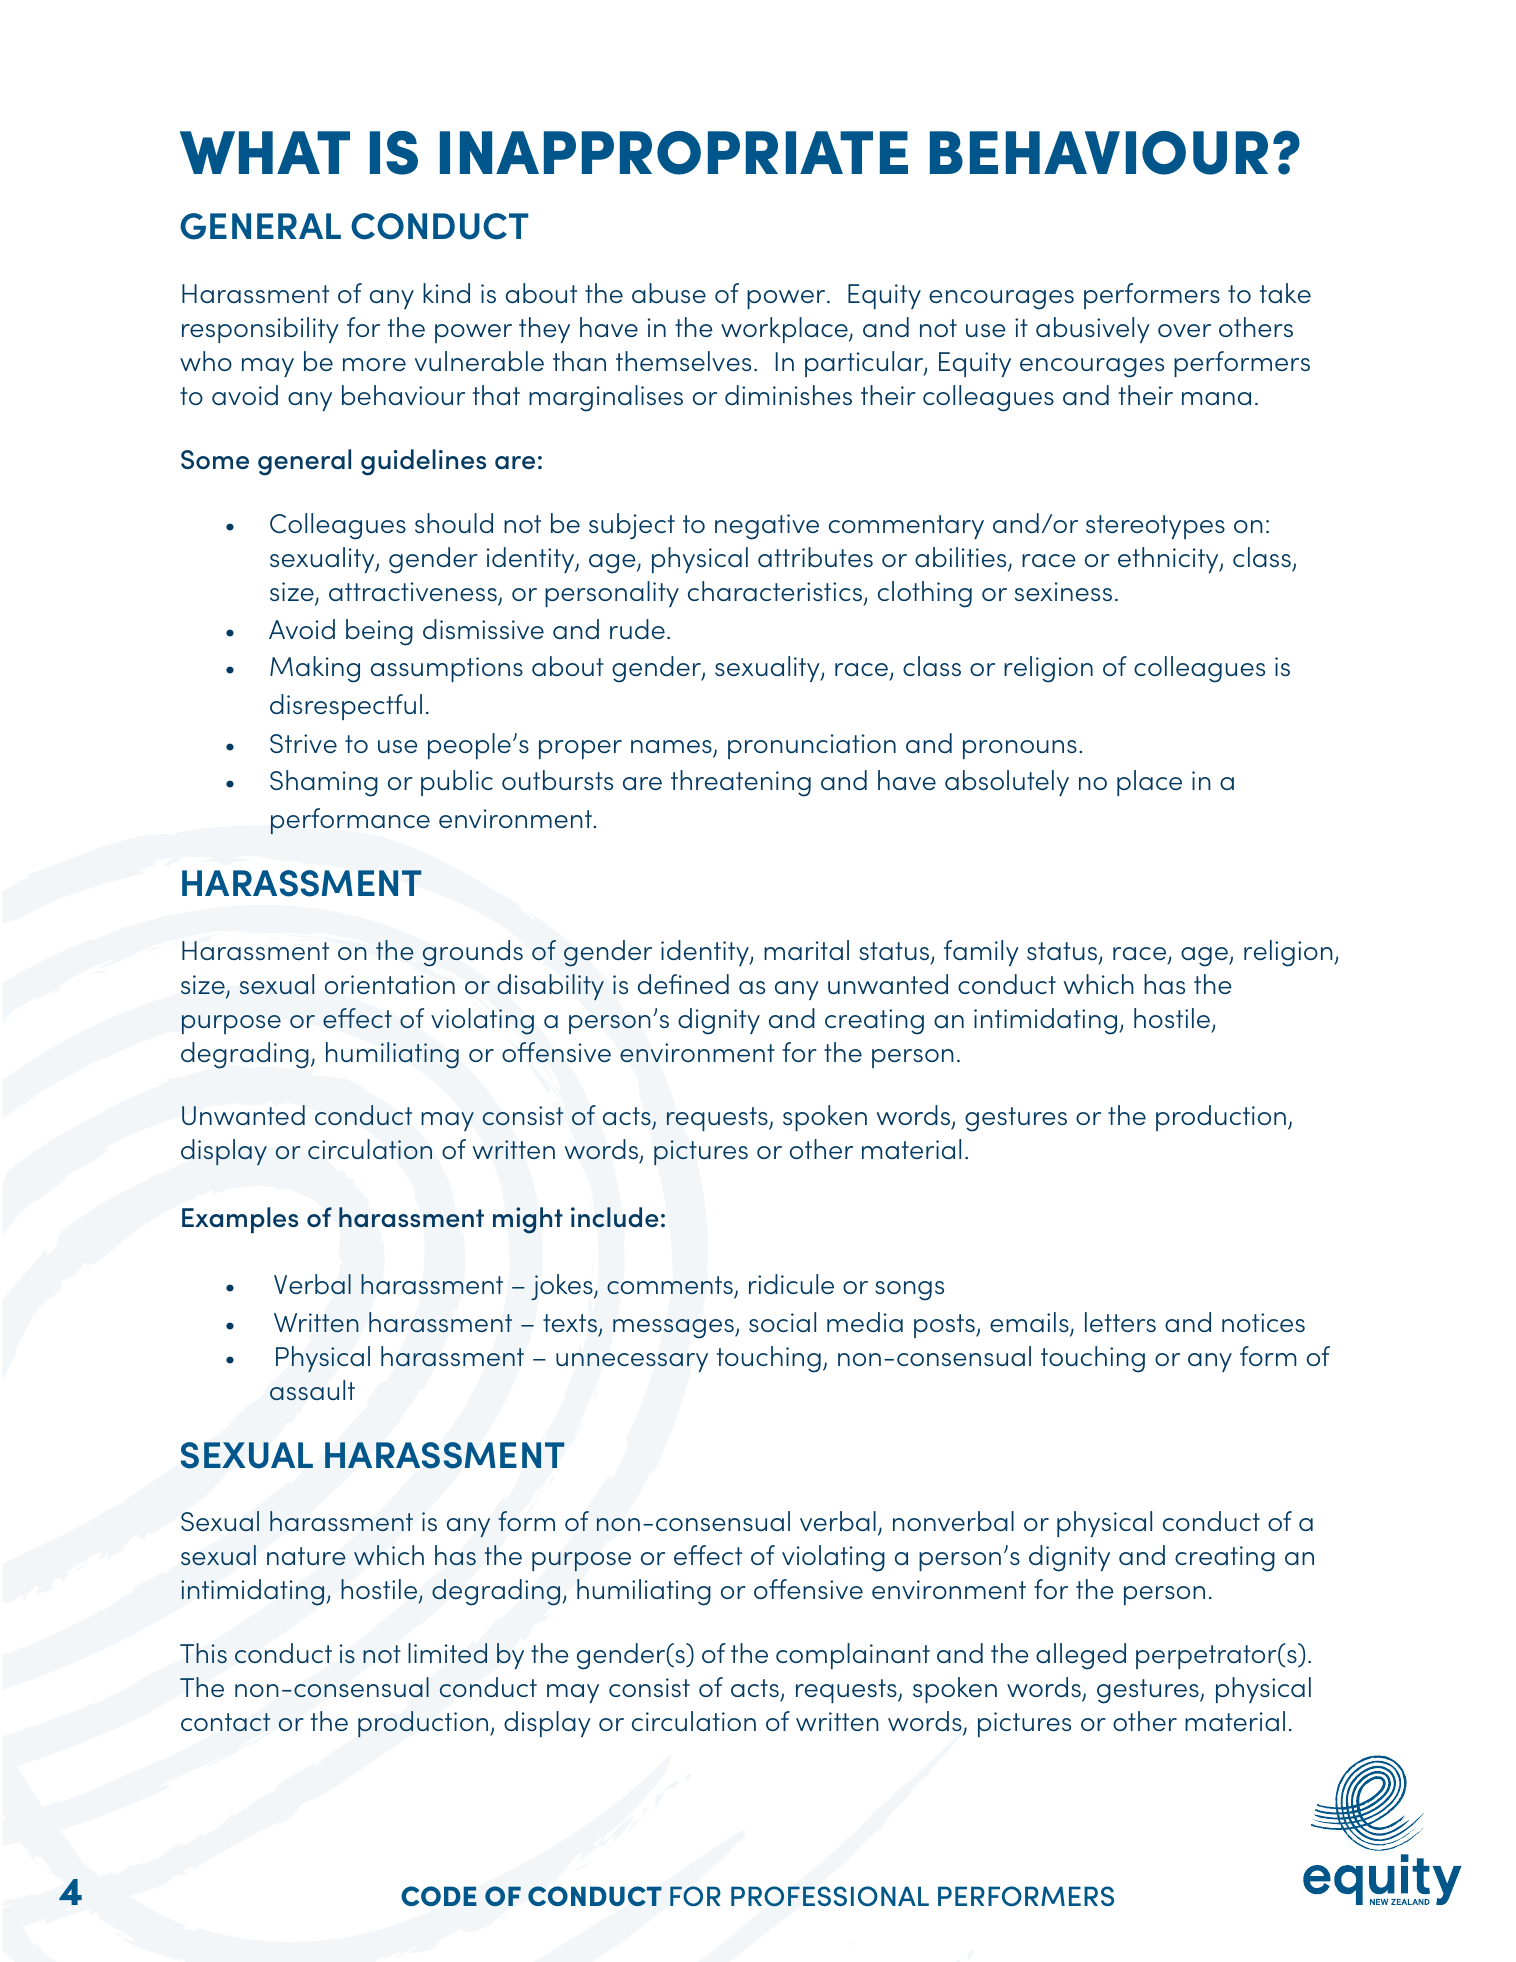  I want to click on orientation, so click(390, 985).
